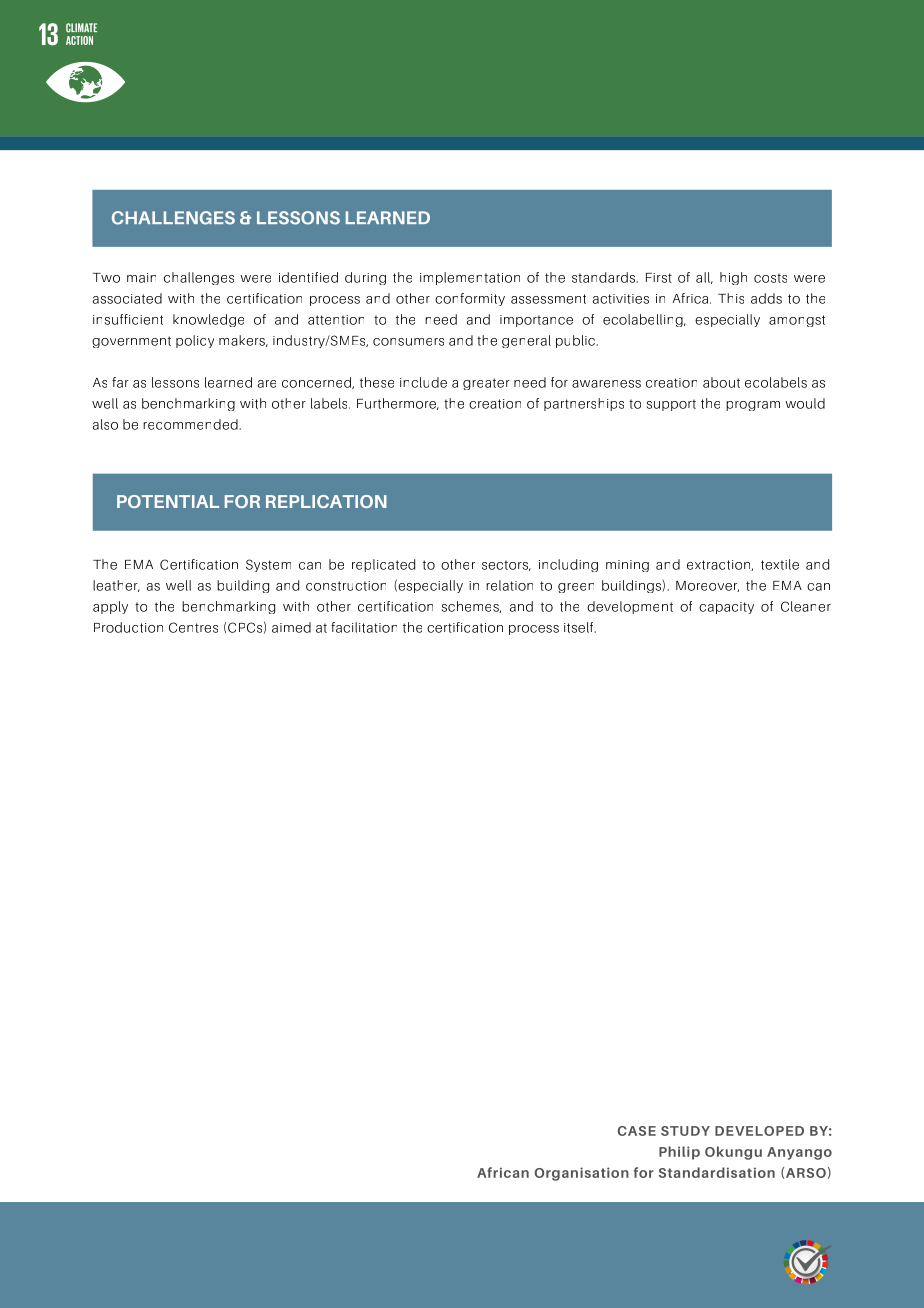 Image resolution: width=924 pixels, height=1308 pixels. What do you see at coordinates (193, 627) in the screenshot?
I see `Centres` at bounding box center [193, 627].
